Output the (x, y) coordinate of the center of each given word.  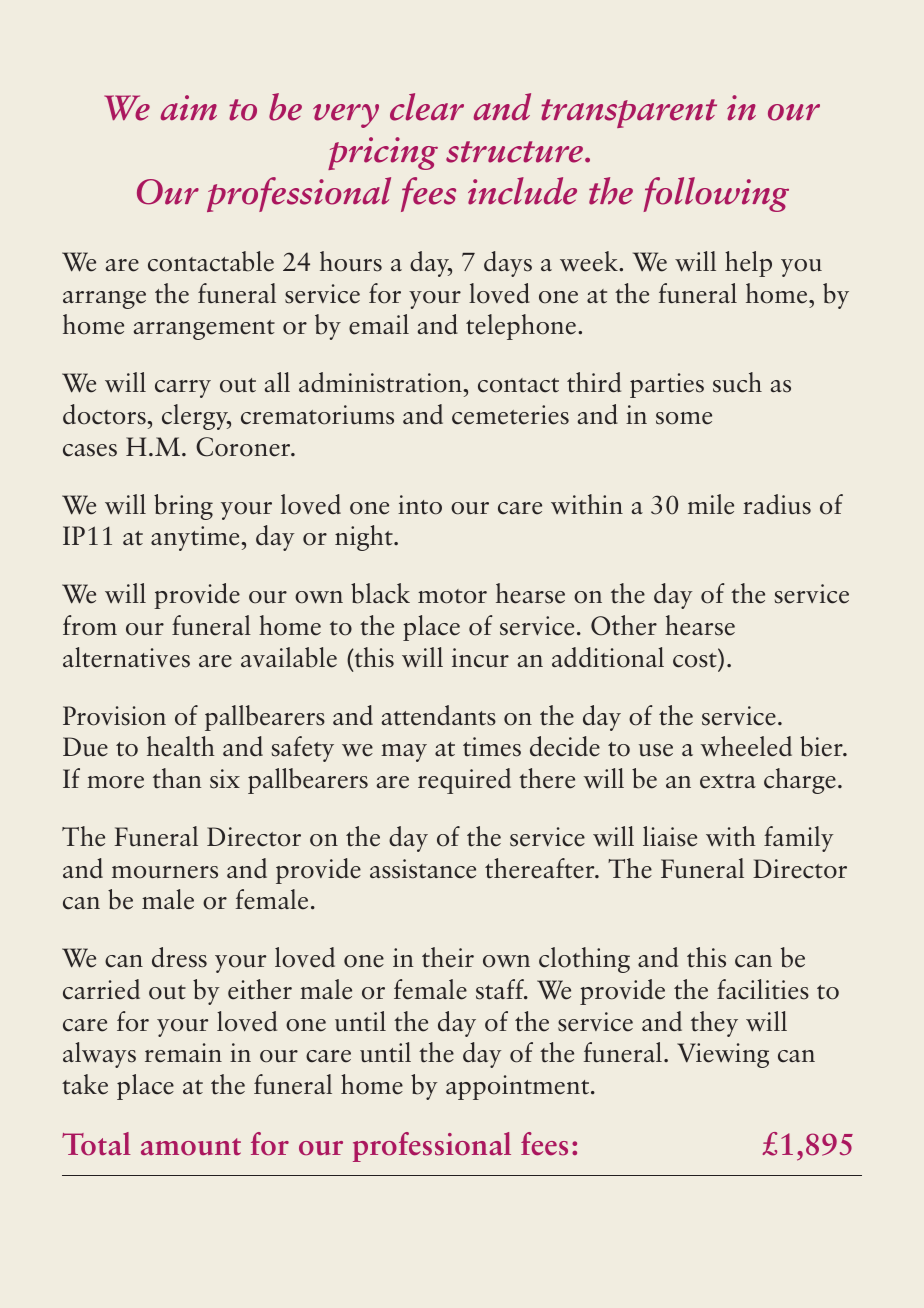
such (737, 382)
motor (452, 596)
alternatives (126, 657)
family (799, 839)
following (716, 194)
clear (427, 107)
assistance (423, 869)
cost (695, 660)
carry (183, 389)
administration (381, 382)
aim (189, 108)
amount (191, 1147)
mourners (165, 872)
